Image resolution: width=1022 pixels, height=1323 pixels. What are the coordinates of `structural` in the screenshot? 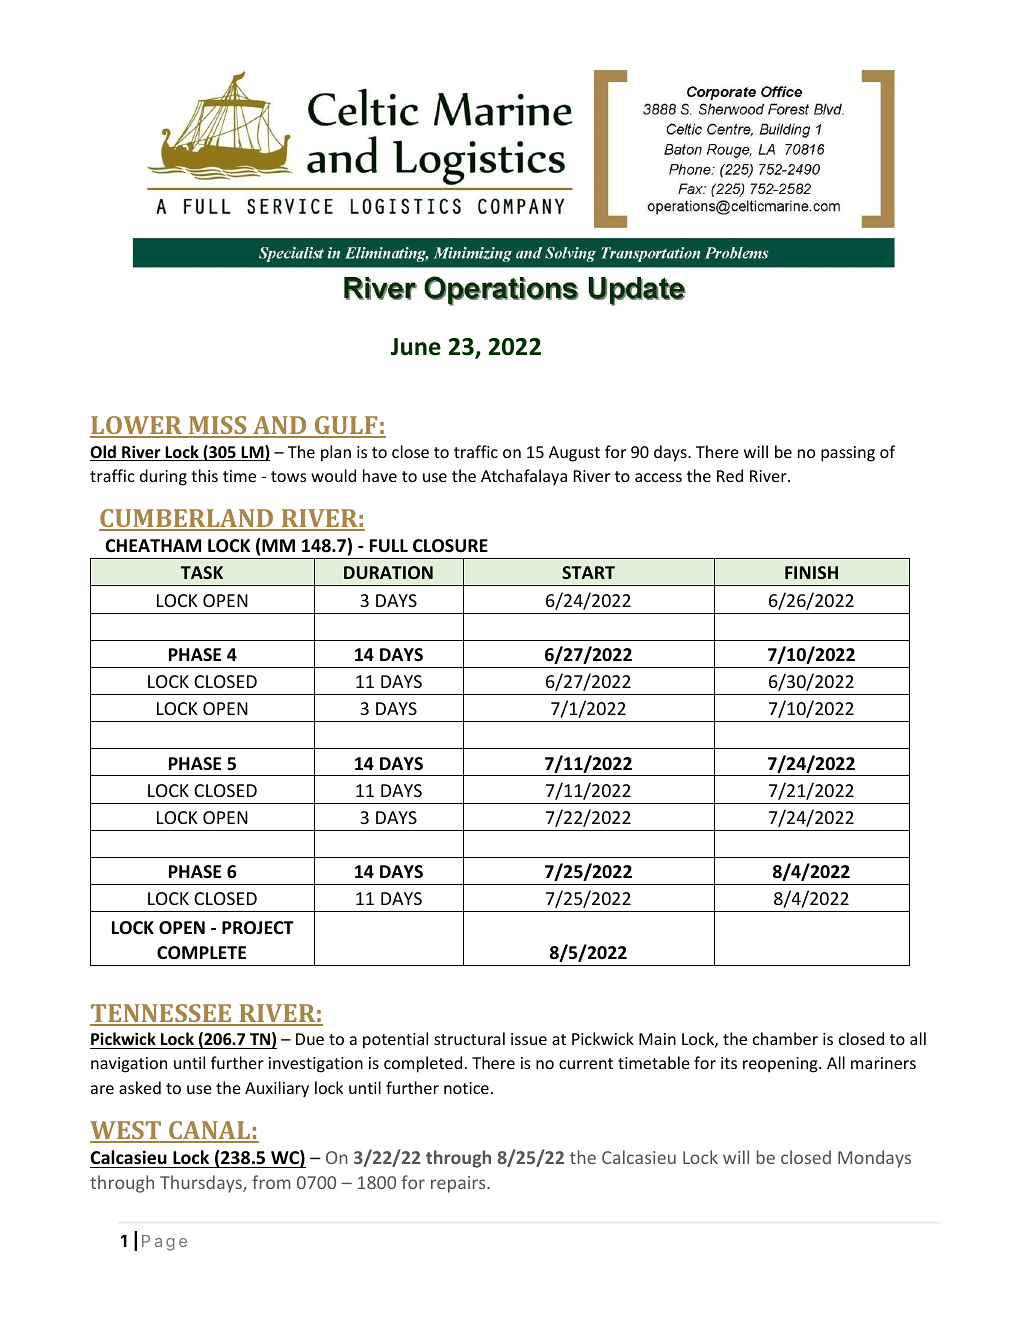 It's located at (469, 1038).
